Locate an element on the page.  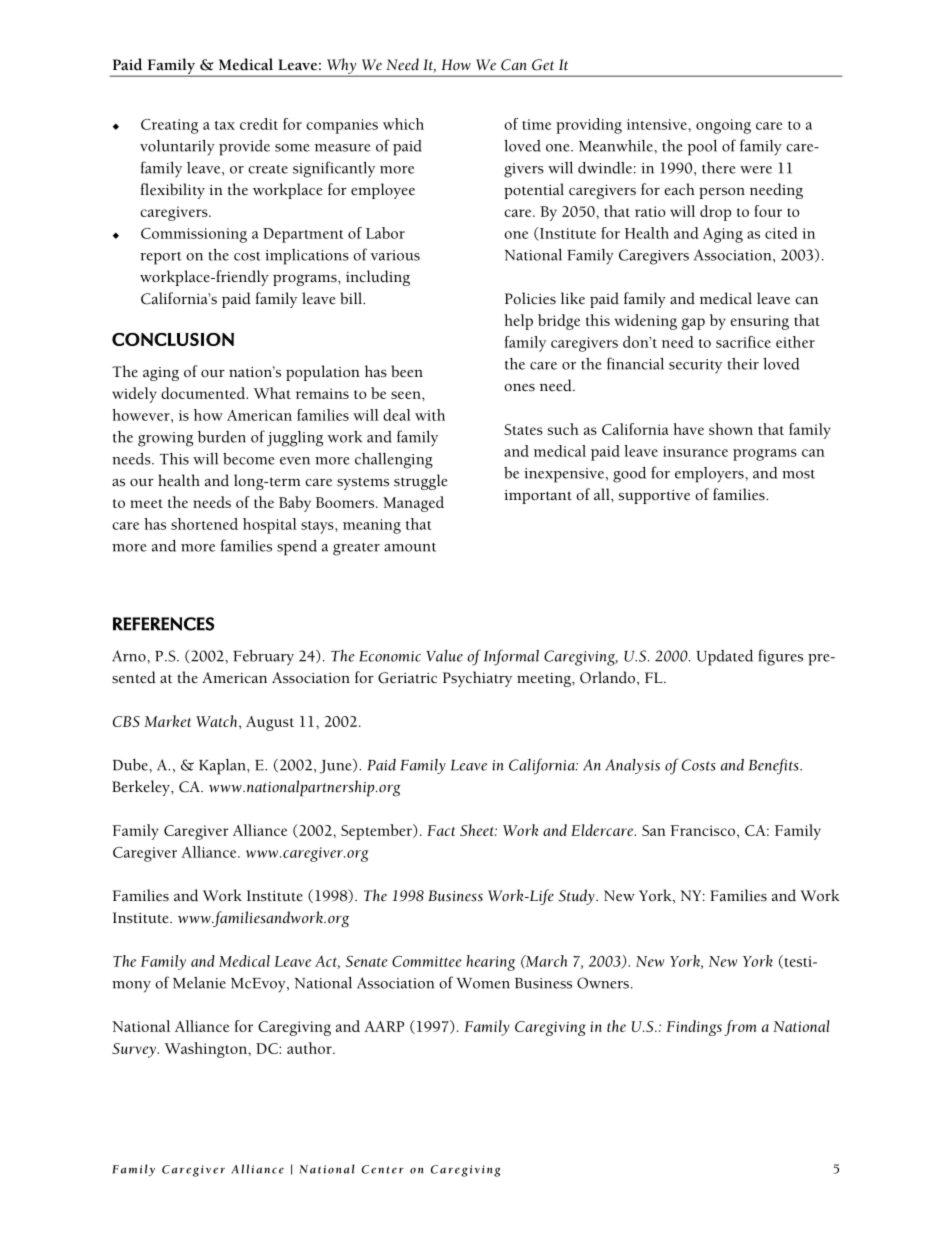
from is located at coordinates (740, 1028).
